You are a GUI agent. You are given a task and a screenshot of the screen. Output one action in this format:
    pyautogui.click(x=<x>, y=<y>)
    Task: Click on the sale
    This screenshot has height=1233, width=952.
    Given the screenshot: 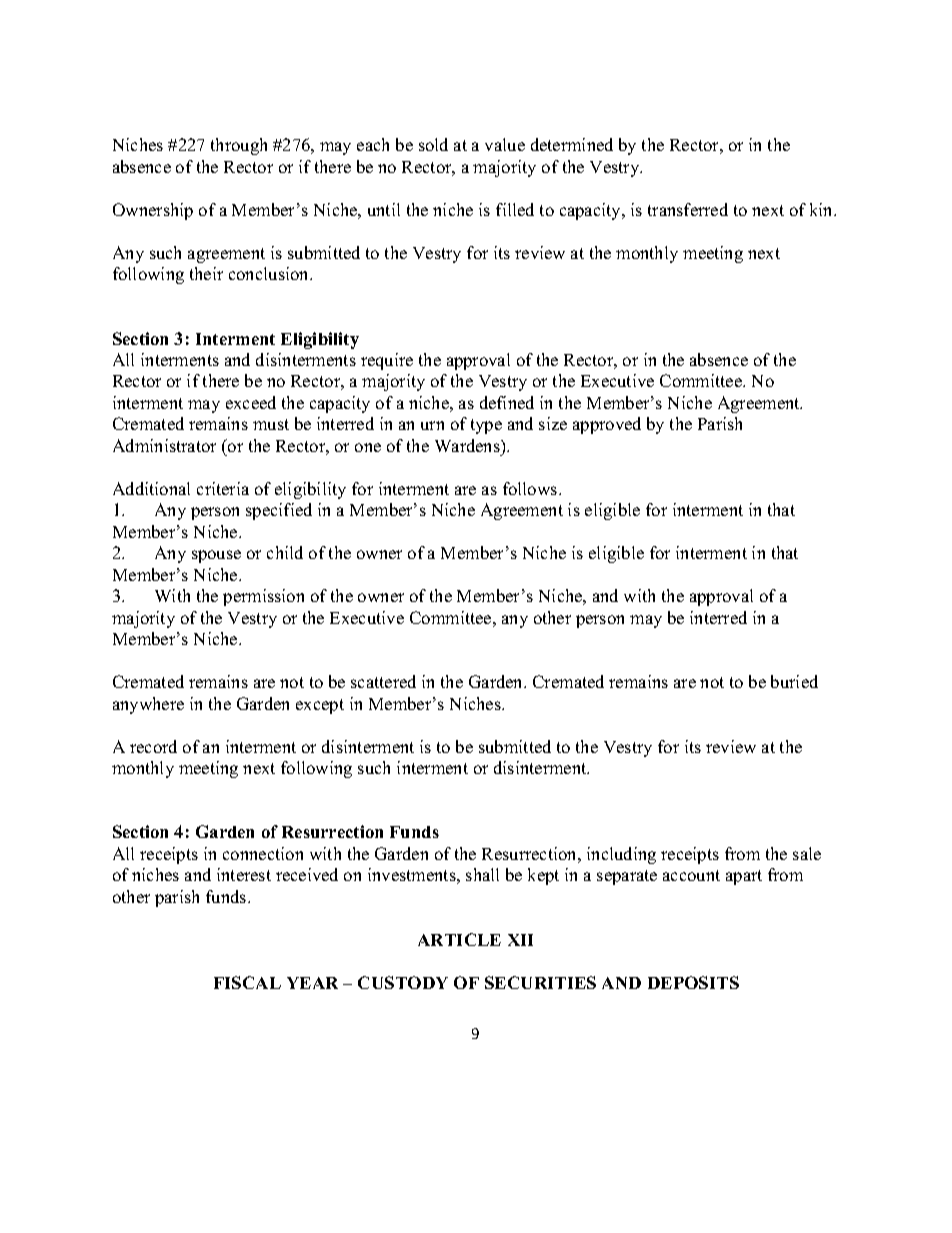 What is the action you would take?
    pyautogui.click(x=807, y=853)
